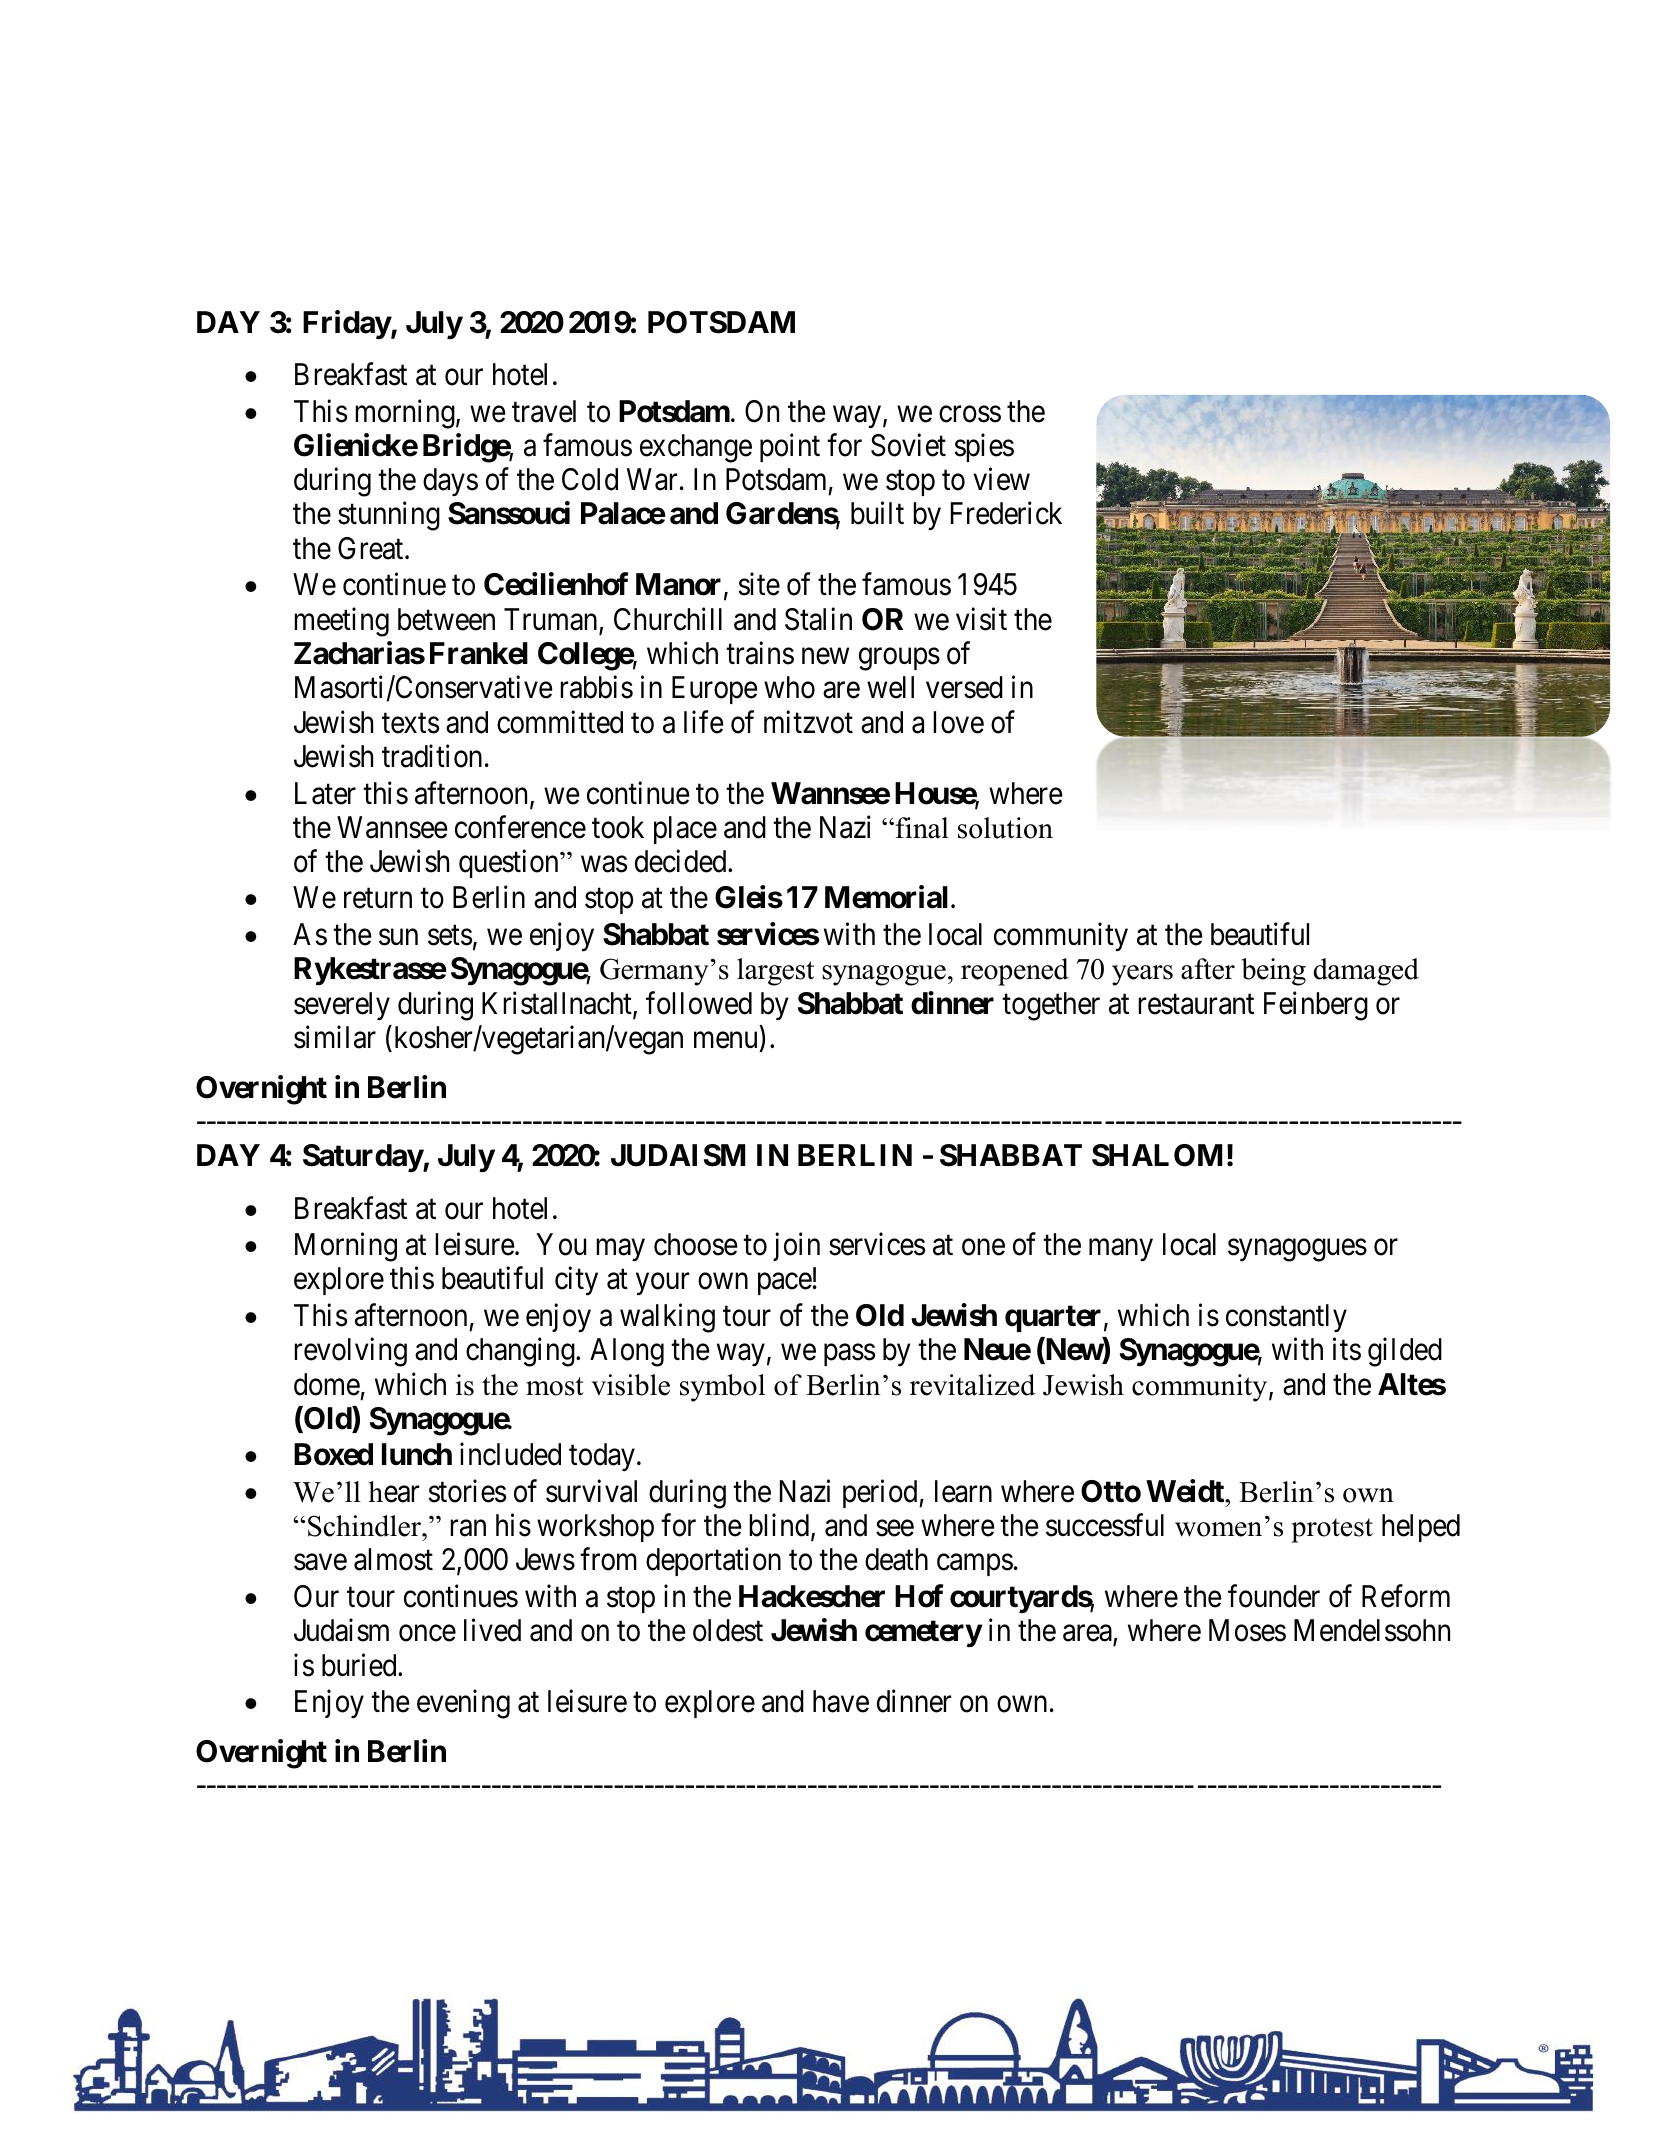 This image has height=2149, width=1660. I want to click on Soviet, so click(908, 445).
